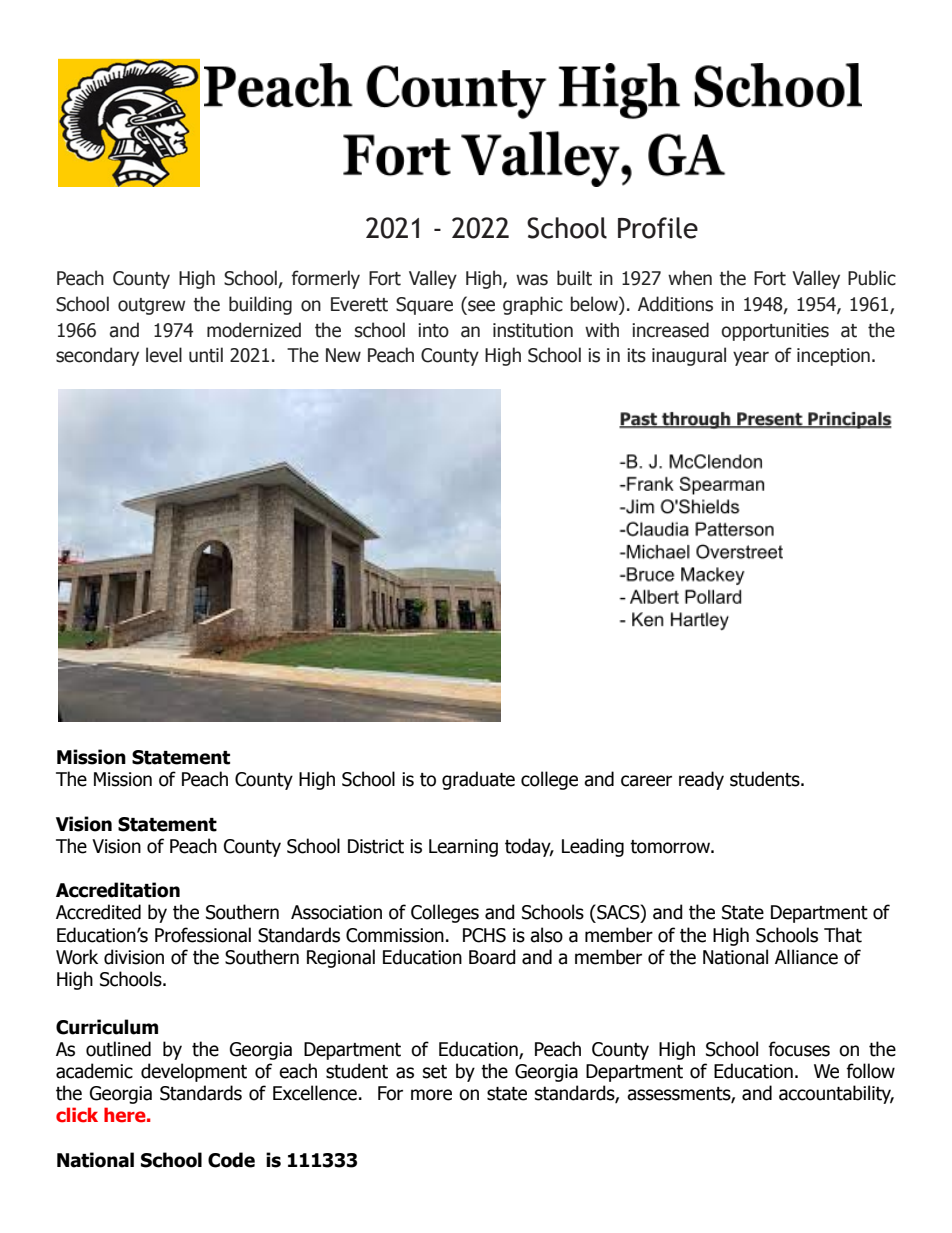 The width and height of the page is (952, 1233). What do you see at coordinates (701, 780) in the page?
I see `ready` at bounding box center [701, 780].
